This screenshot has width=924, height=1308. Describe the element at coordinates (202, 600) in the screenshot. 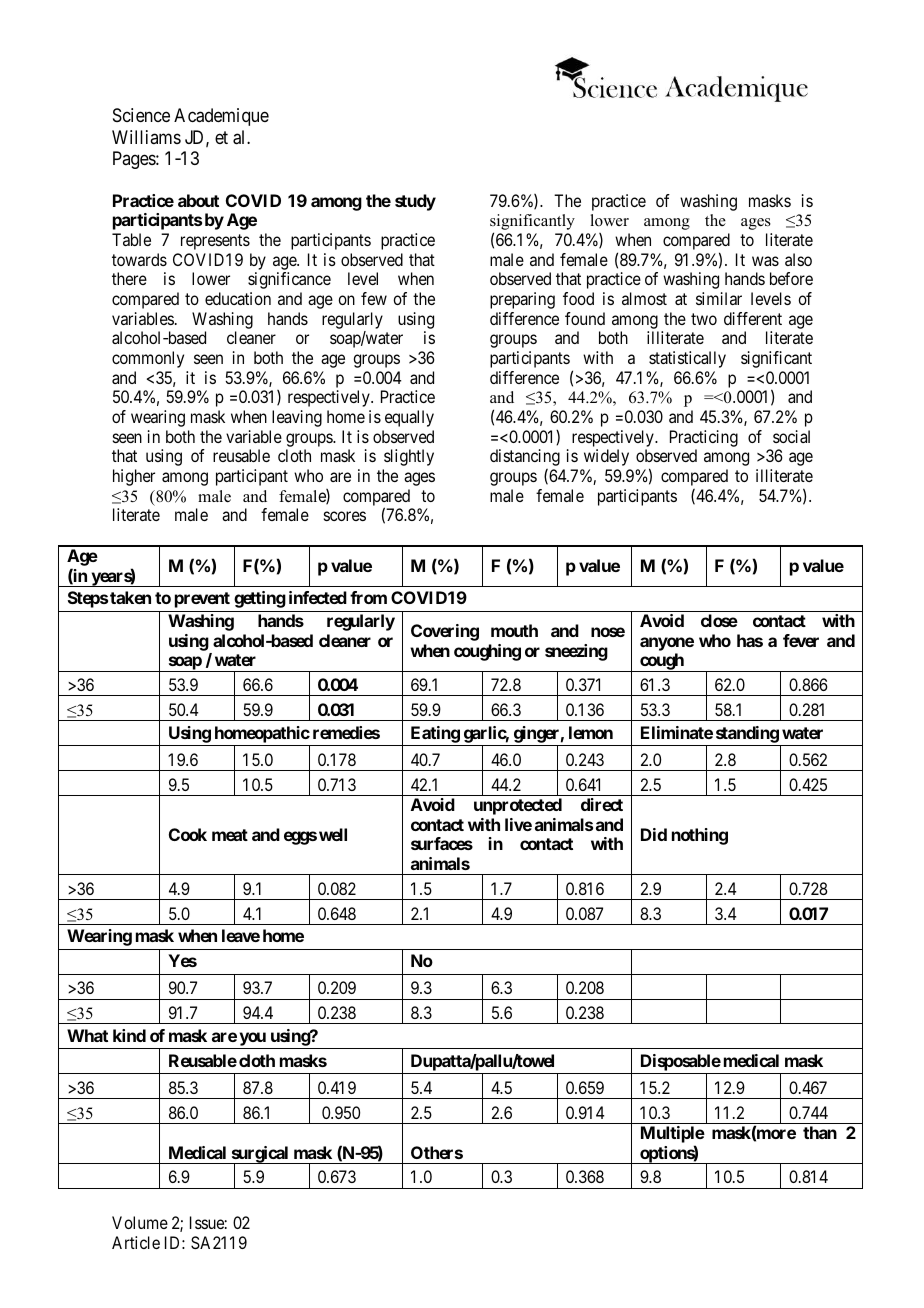

I see `prevent` at that location.
